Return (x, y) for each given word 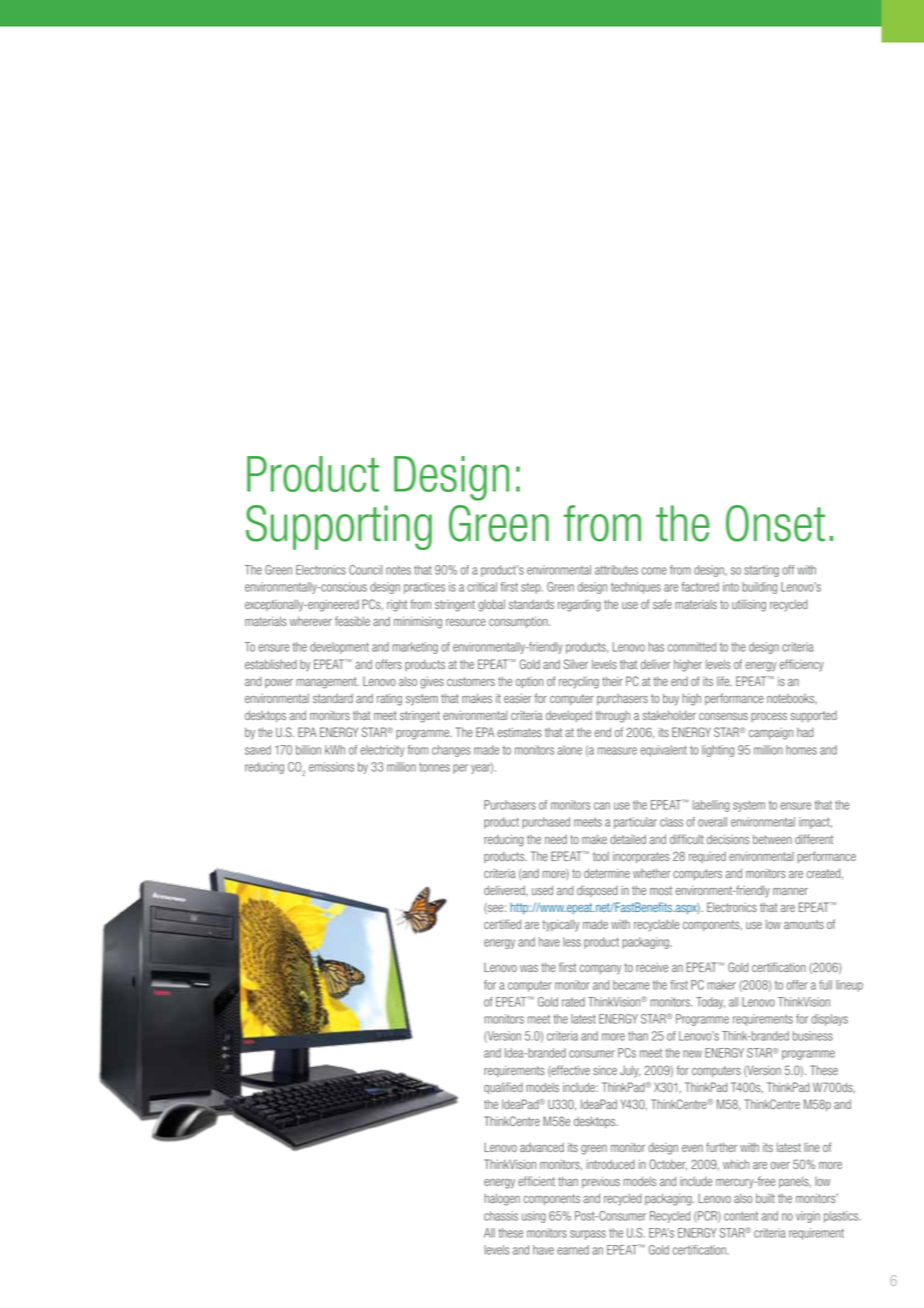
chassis (501, 1216)
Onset (775, 523)
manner (790, 891)
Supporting (339, 527)
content (741, 1216)
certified (502, 924)
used (542, 890)
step (532, 588)
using (534, 1217)
